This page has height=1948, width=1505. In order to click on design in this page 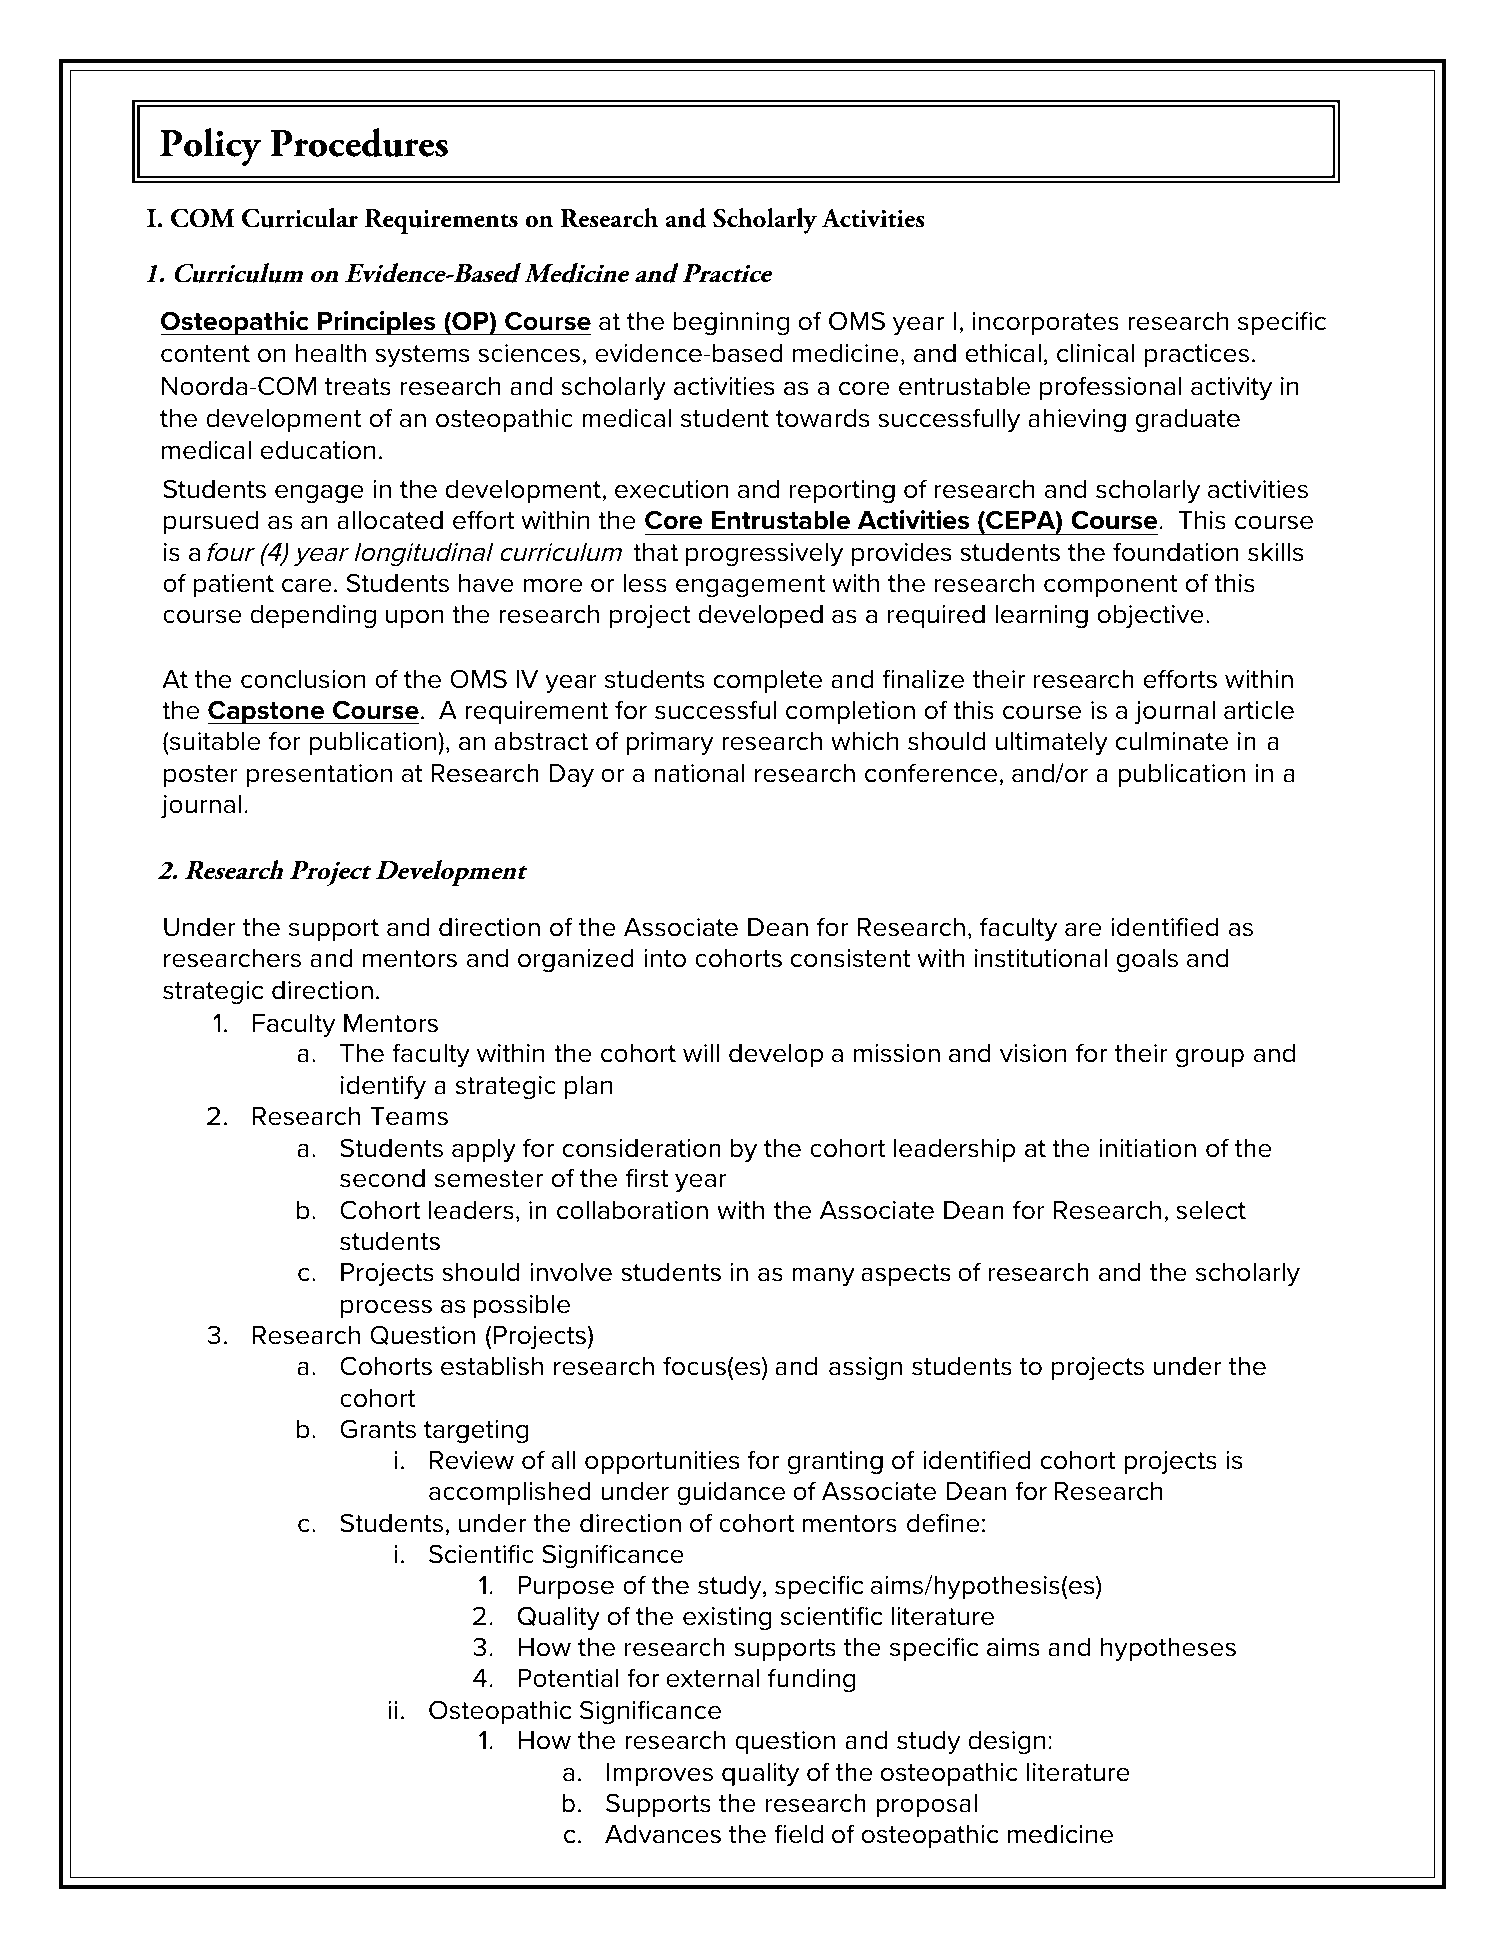, I will do `click(1006, 1743)`.
